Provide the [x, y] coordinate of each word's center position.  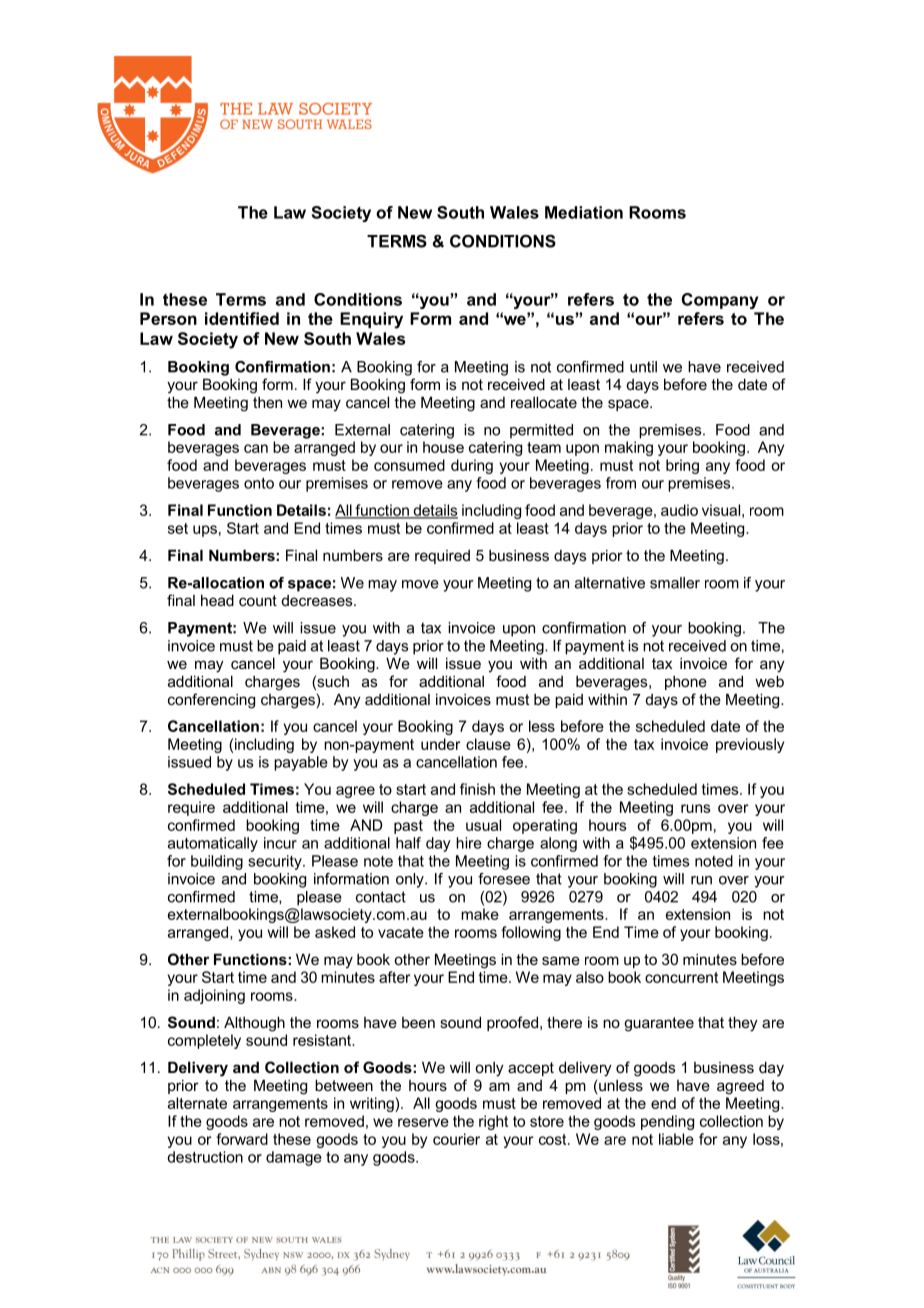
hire [469, 843]
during [472, 466]
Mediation [584, 212]
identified [242, 318]
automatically [213, 844]
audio [679, 510]
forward [242, 1139]
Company [720, 301]
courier [456, 1139]
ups [205, 531]
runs [695, 808]
